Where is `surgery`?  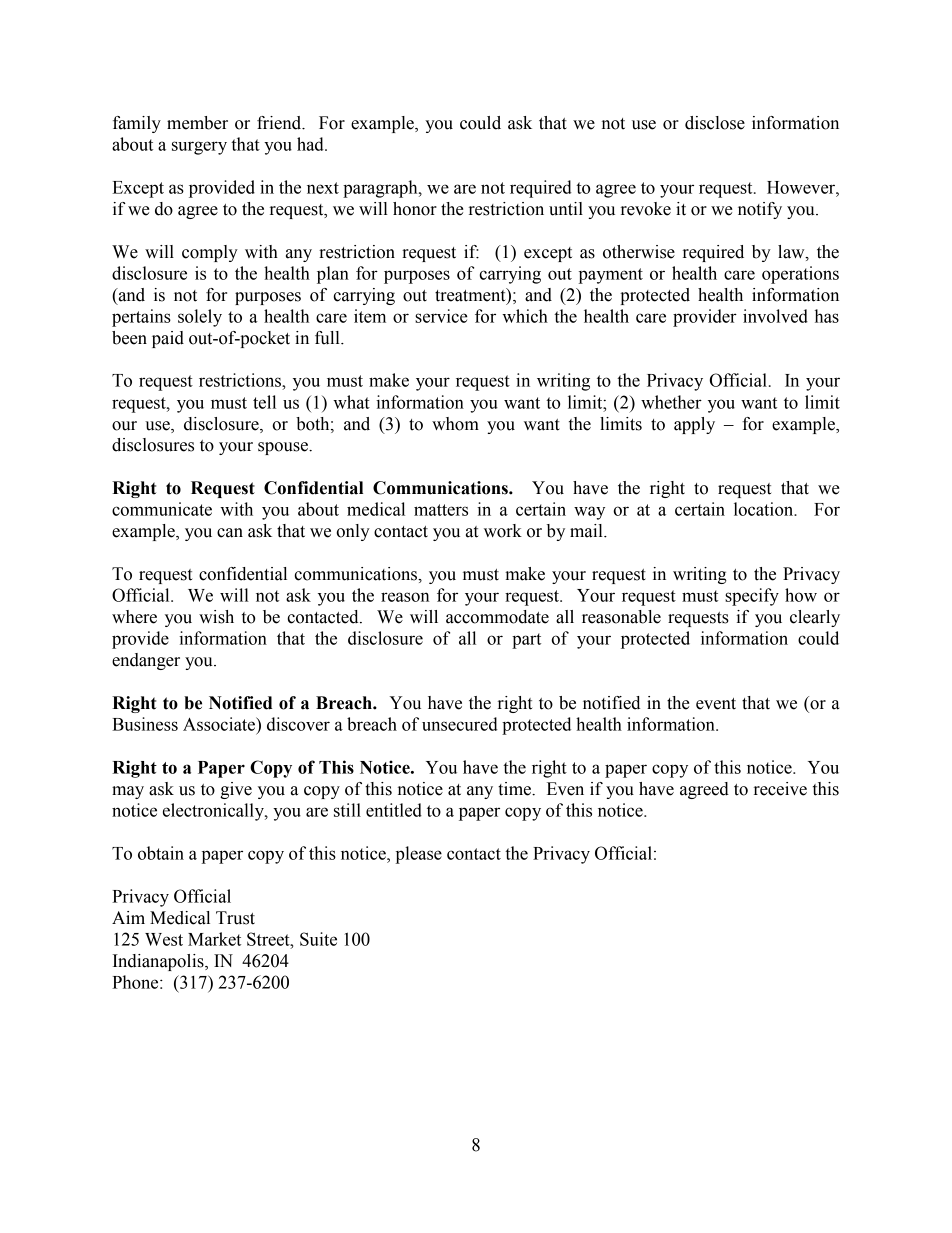 surgery is located at coordinates (199, 148).
